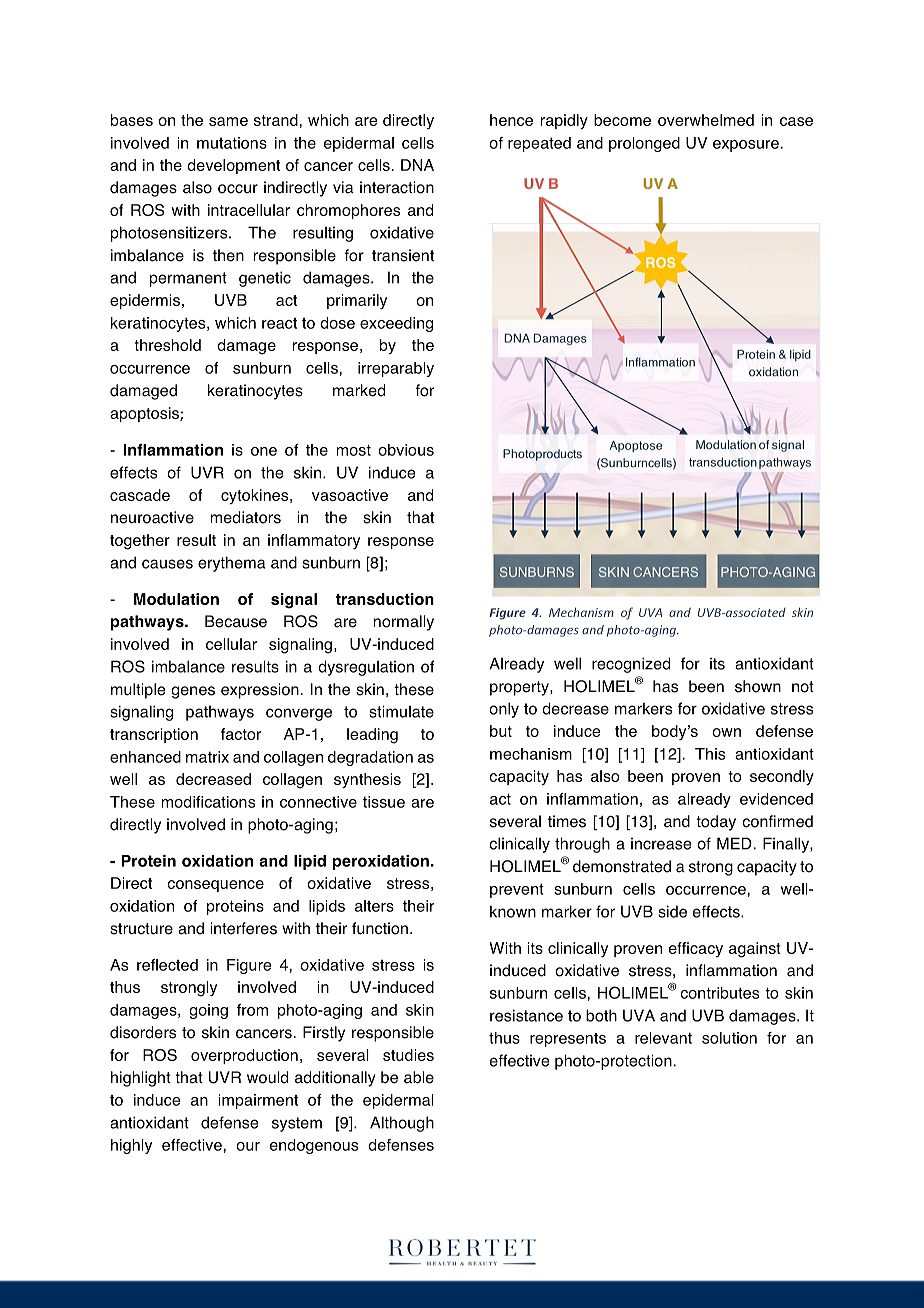  I want to click on irreparably, so click(396, 369).
